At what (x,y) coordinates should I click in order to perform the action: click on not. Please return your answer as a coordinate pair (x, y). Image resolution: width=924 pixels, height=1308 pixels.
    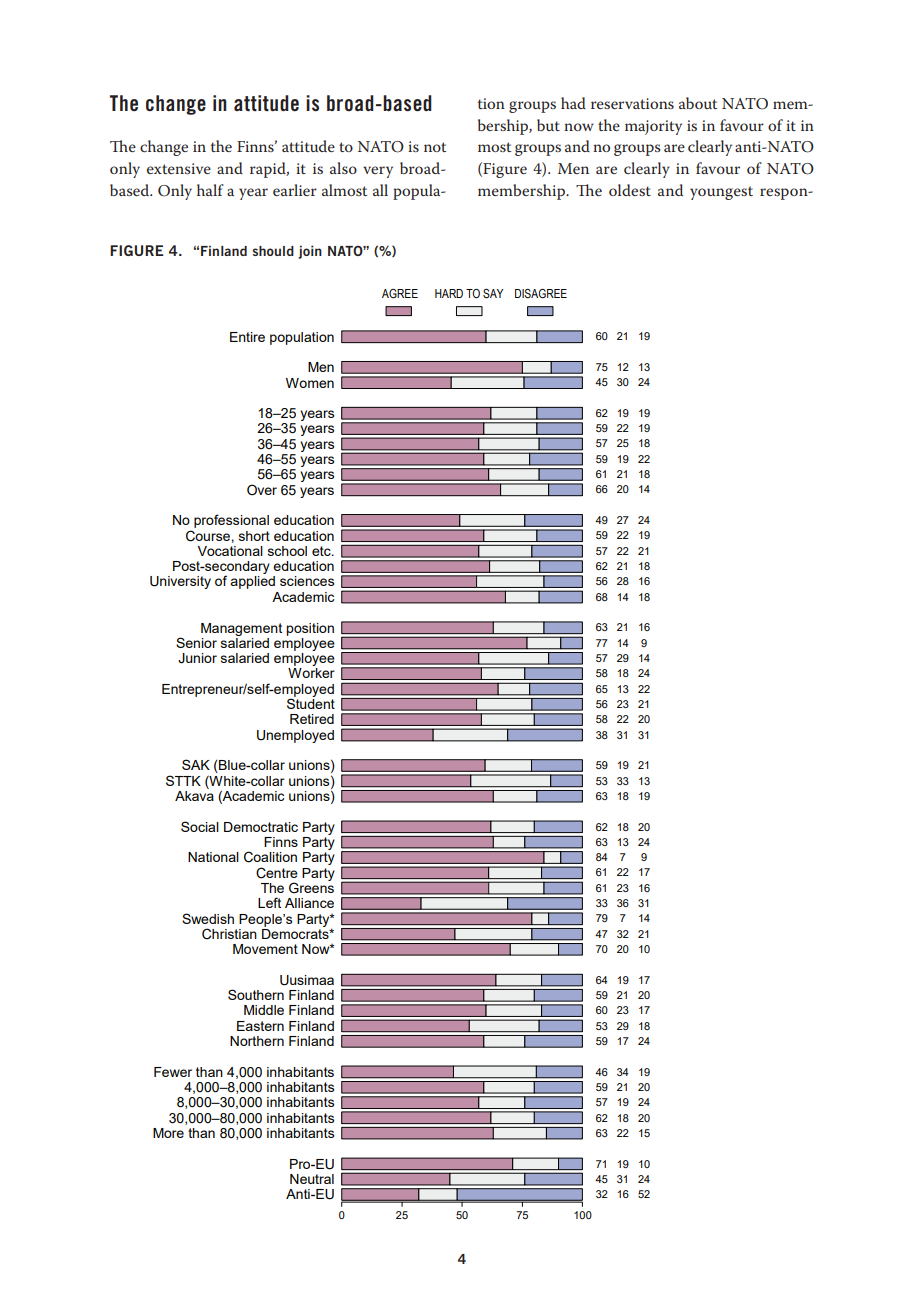
    Looking at the image, I should click on (435, 147).
